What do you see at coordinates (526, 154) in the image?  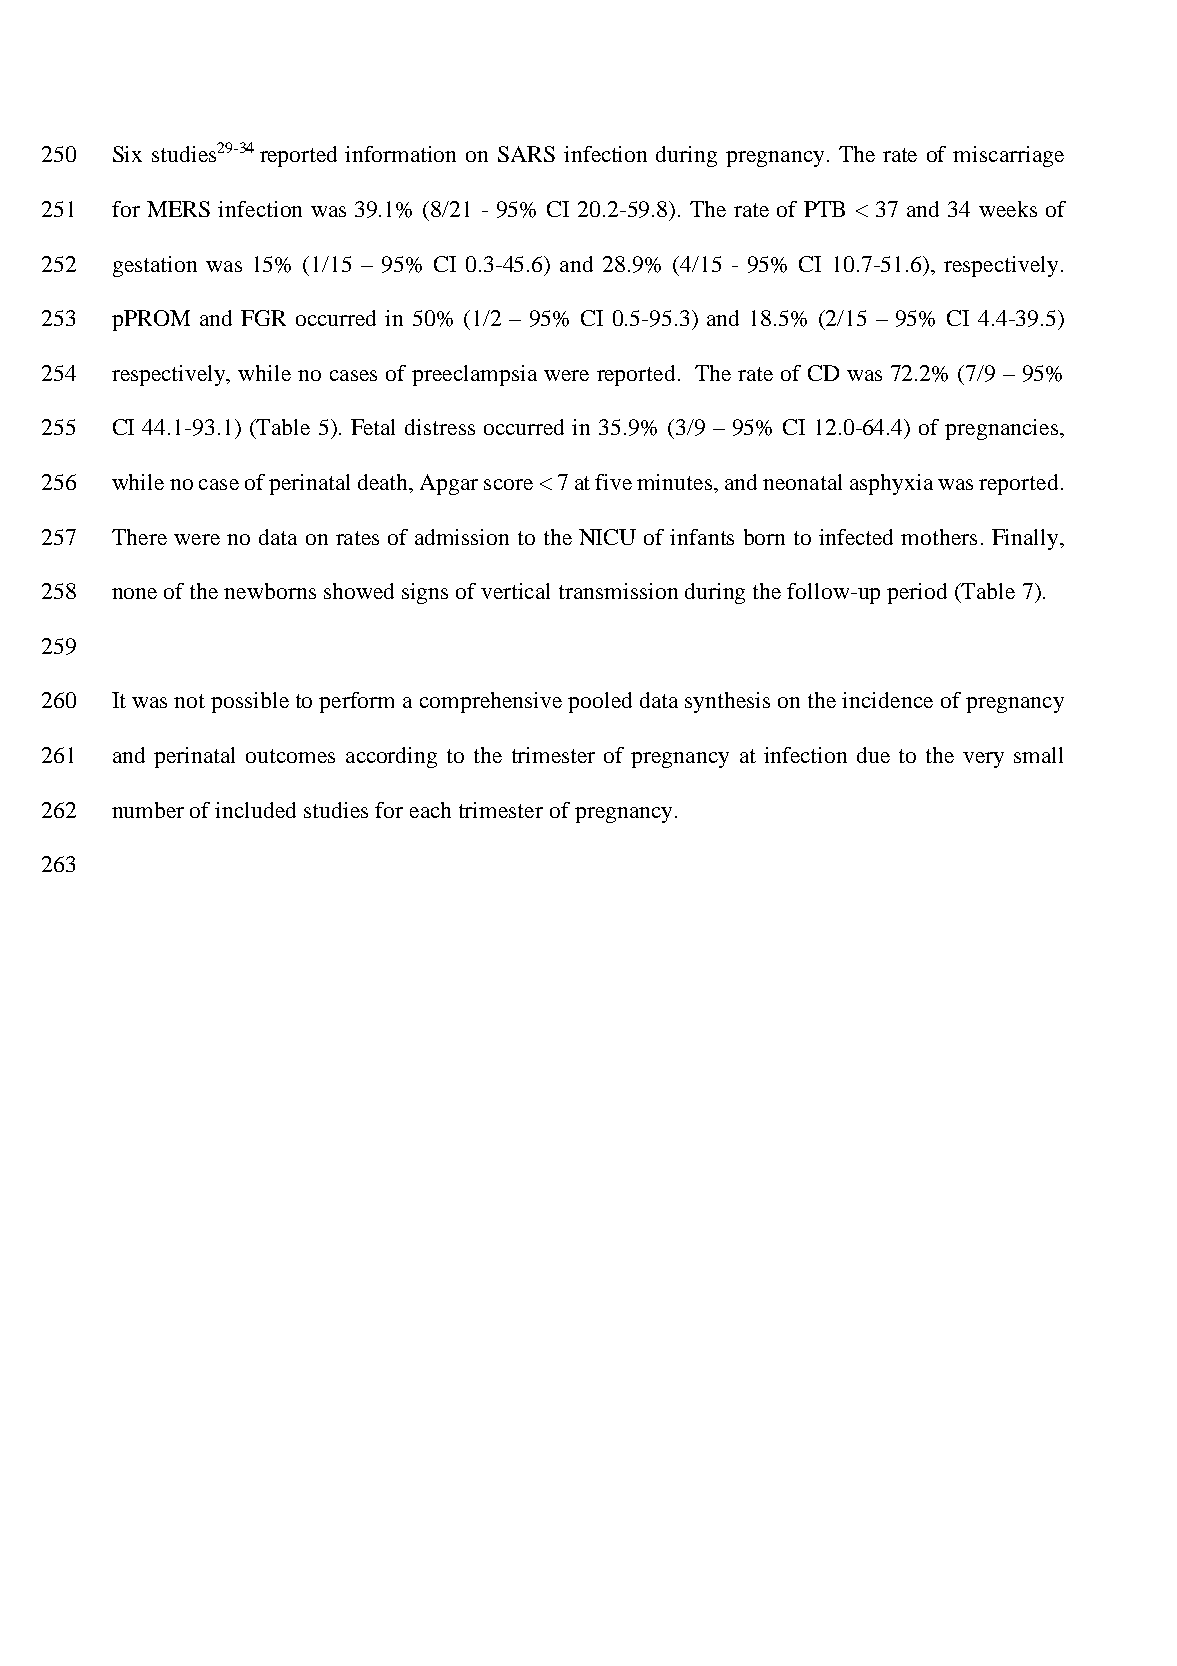 I see `SARS` at bounding box center [526, 154].
